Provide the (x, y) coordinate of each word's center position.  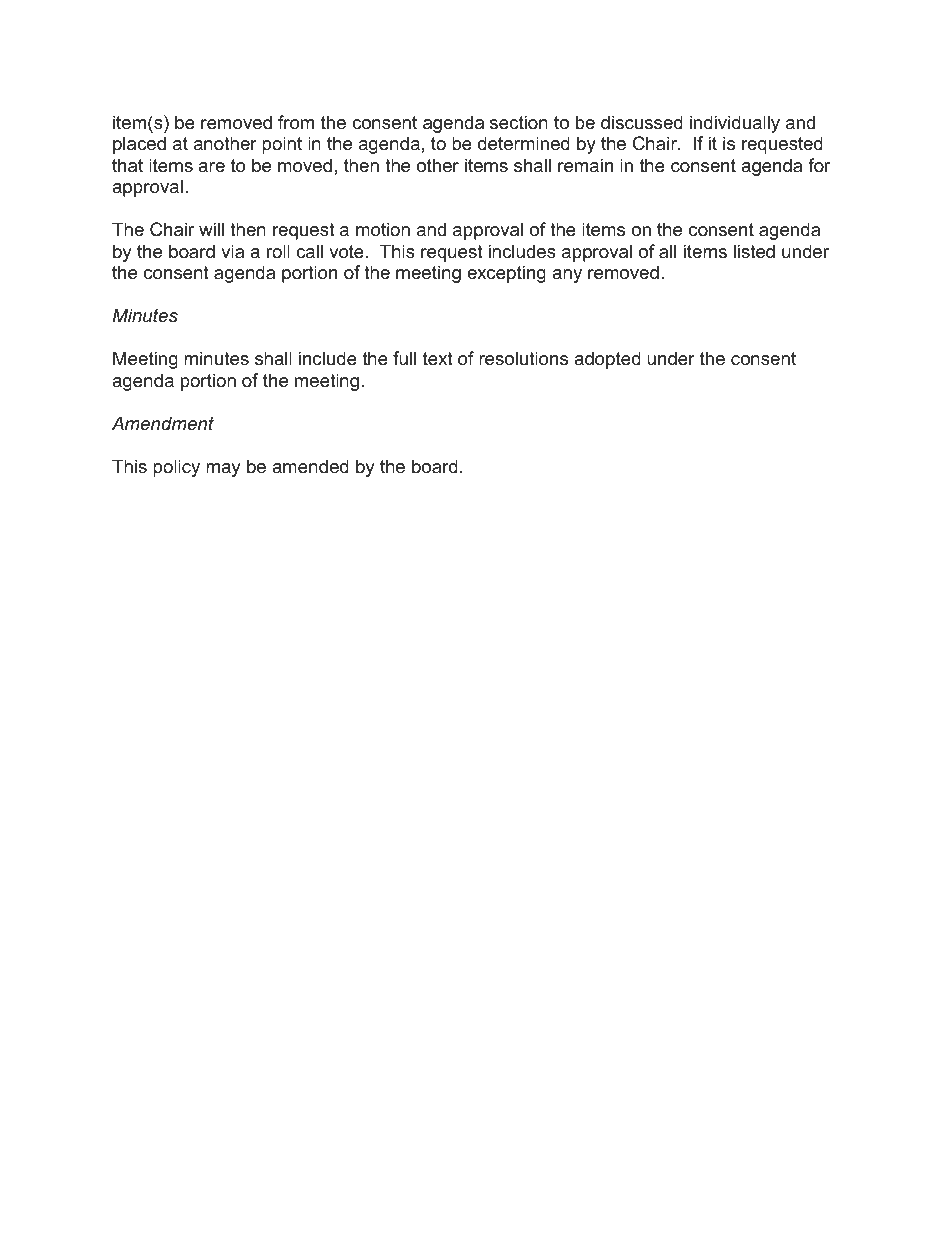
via (232, 251)
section (519, 122)
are (211, 167)
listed (754, 251)
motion (383, 229)
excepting (506, 274)
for (819, 165)
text (438, 358)
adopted (607, 360)
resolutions (523, 358)
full (404, 358)
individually (735, 124)
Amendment (163, 423)
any (567, 276)
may (223, 470)
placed (139, 145)
